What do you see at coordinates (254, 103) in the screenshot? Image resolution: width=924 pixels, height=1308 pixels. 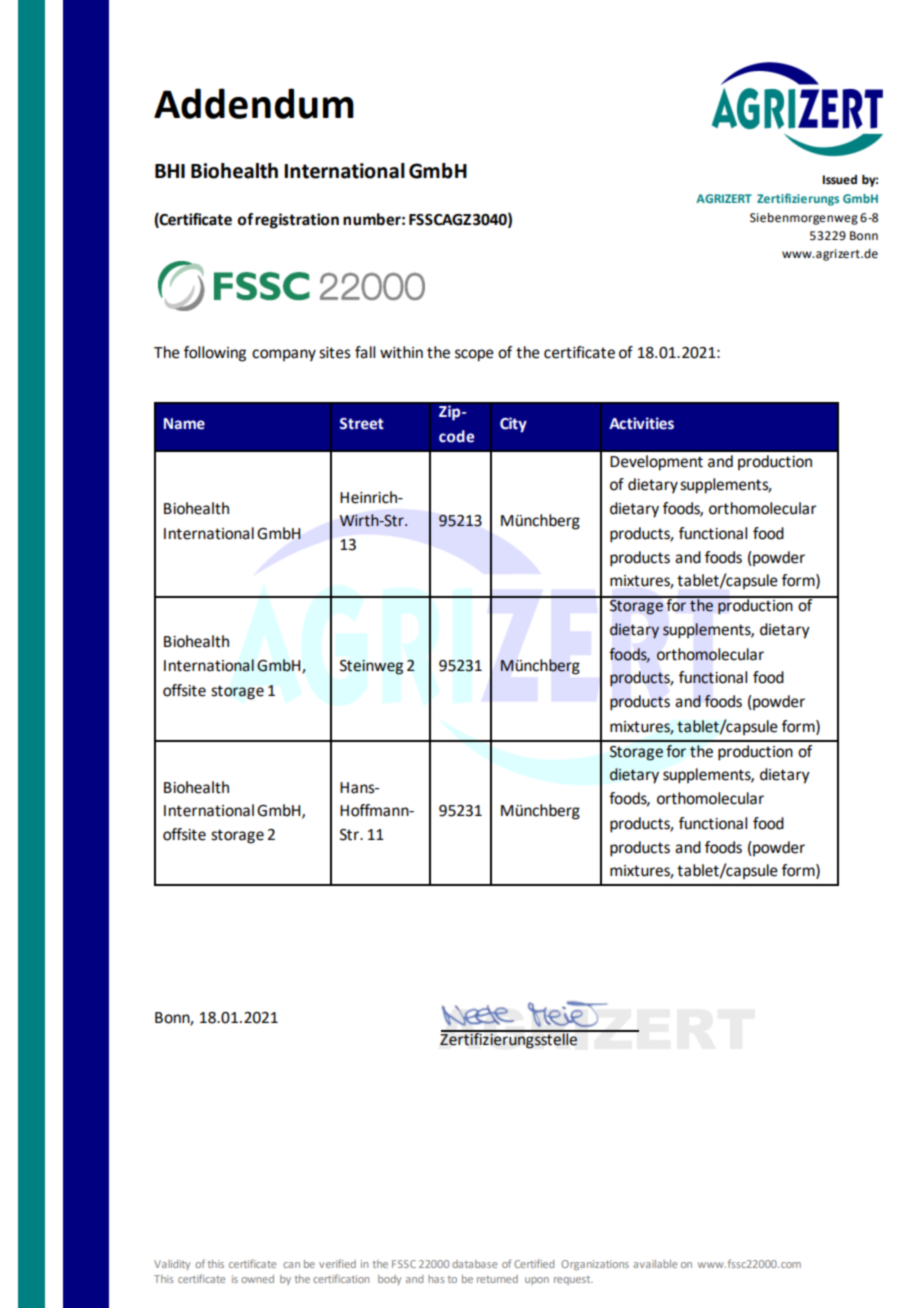 I see `Addendum` at bounding box center [254, 103].
